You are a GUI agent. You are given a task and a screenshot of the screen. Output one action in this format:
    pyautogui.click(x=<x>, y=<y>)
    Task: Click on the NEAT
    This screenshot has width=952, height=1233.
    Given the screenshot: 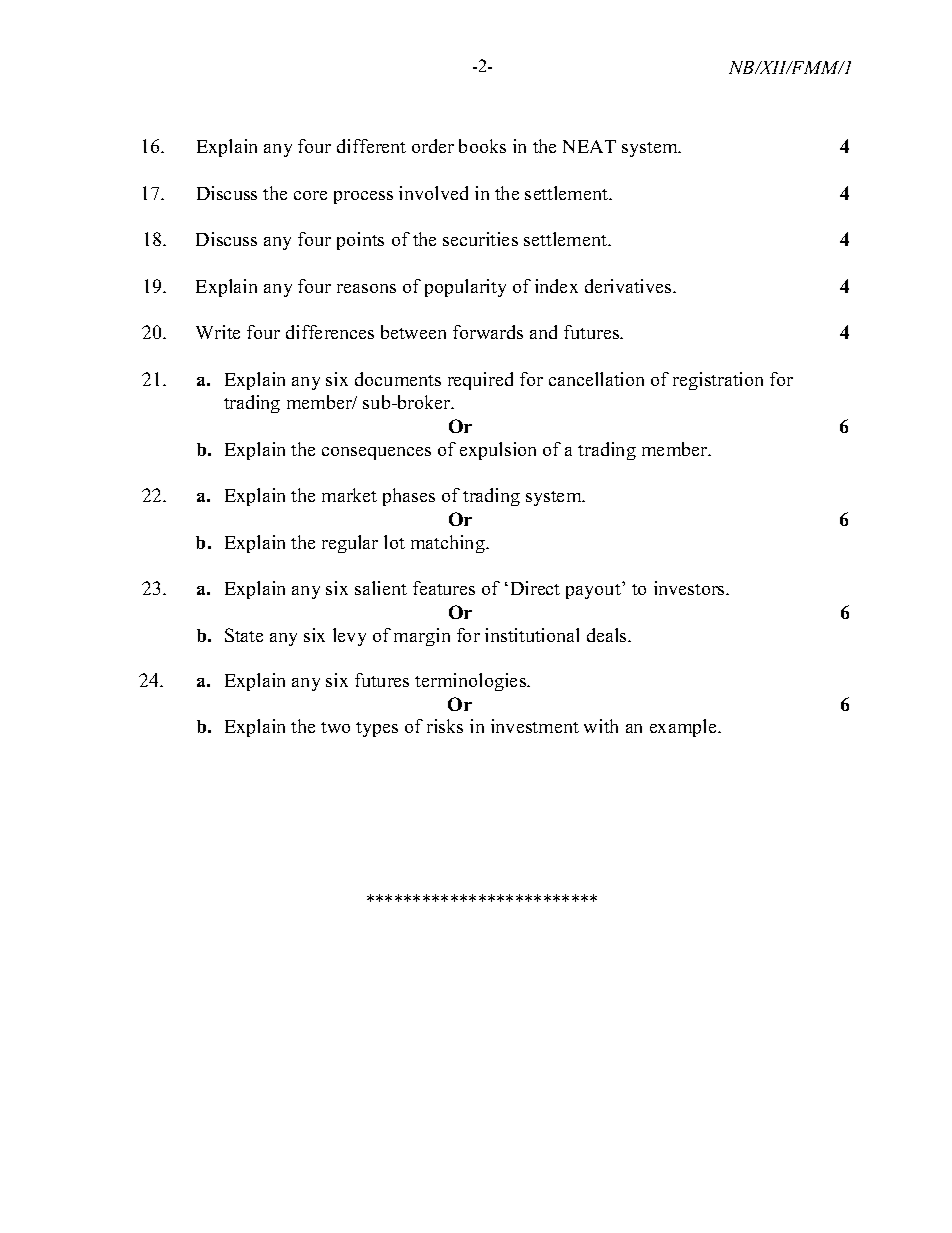 What is the action you would take?
    pyautogui.click(x=589, y=146)
